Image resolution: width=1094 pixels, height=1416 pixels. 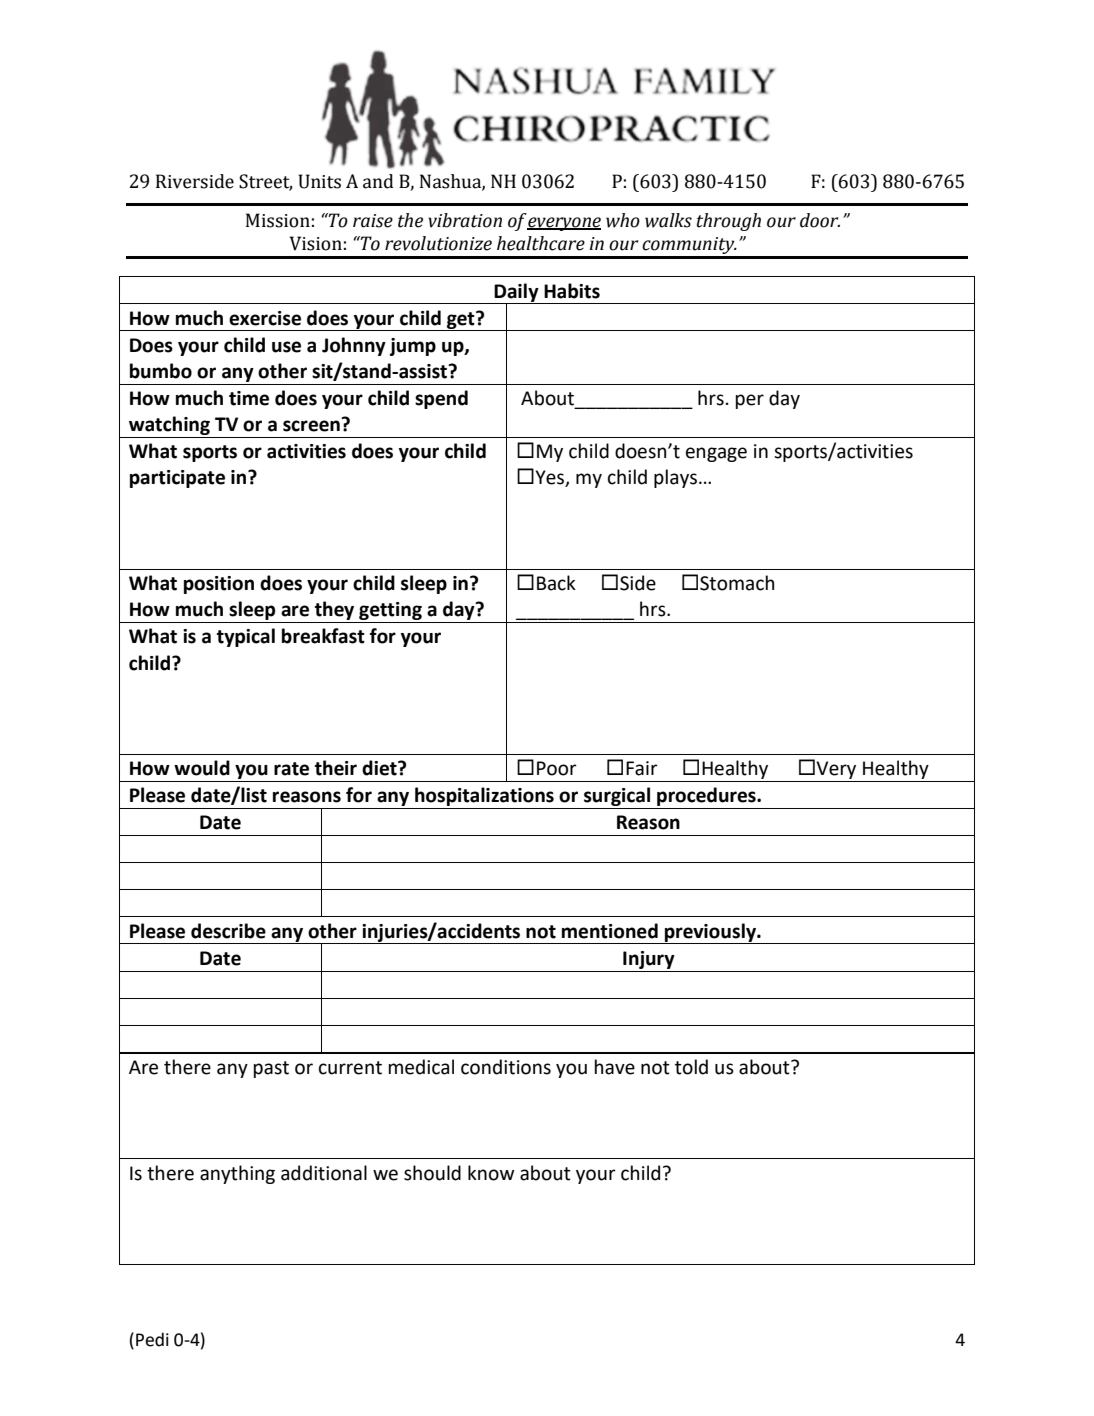 I want to click on engage, so click(x=716, y=454).
